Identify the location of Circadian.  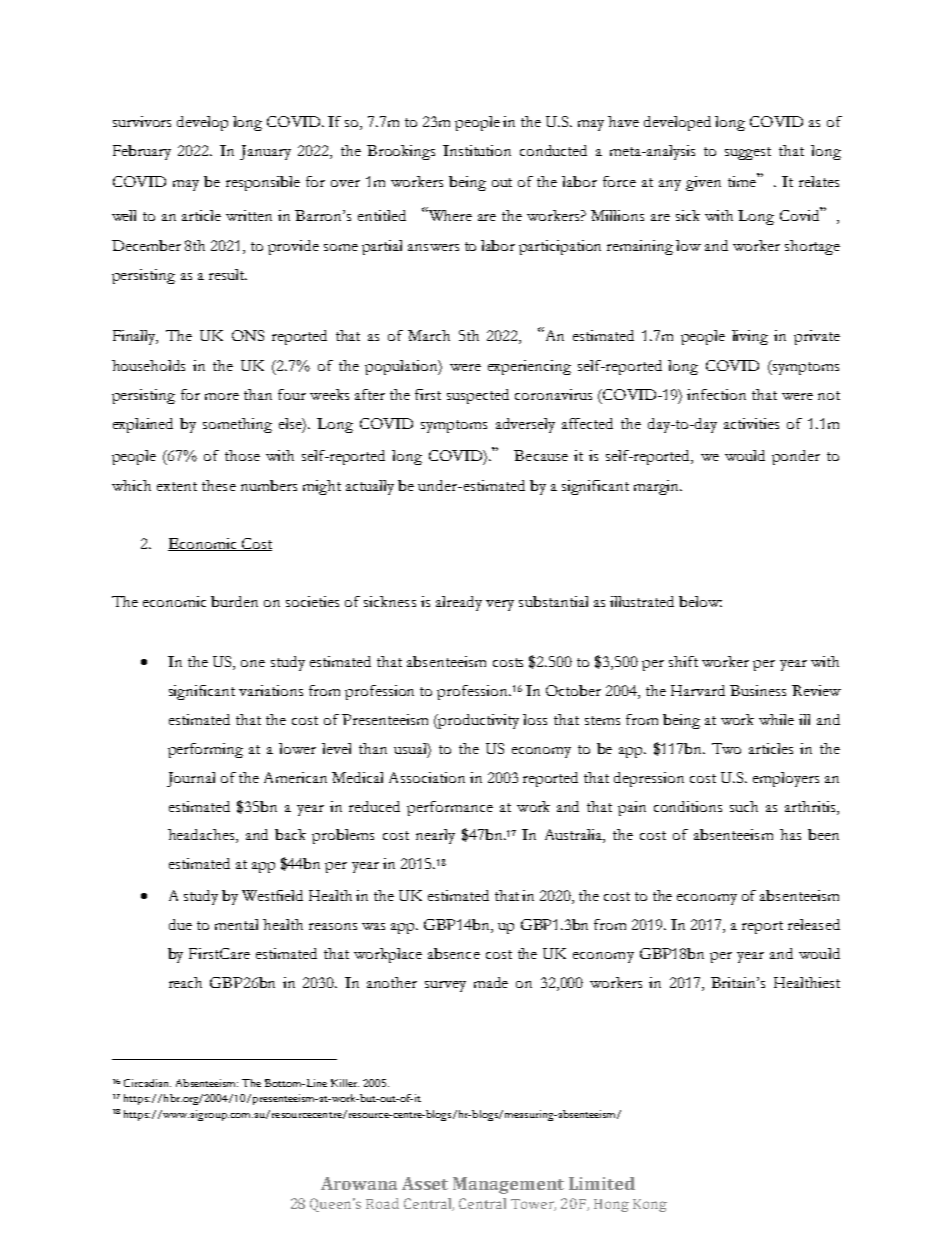
(147, 1083).
